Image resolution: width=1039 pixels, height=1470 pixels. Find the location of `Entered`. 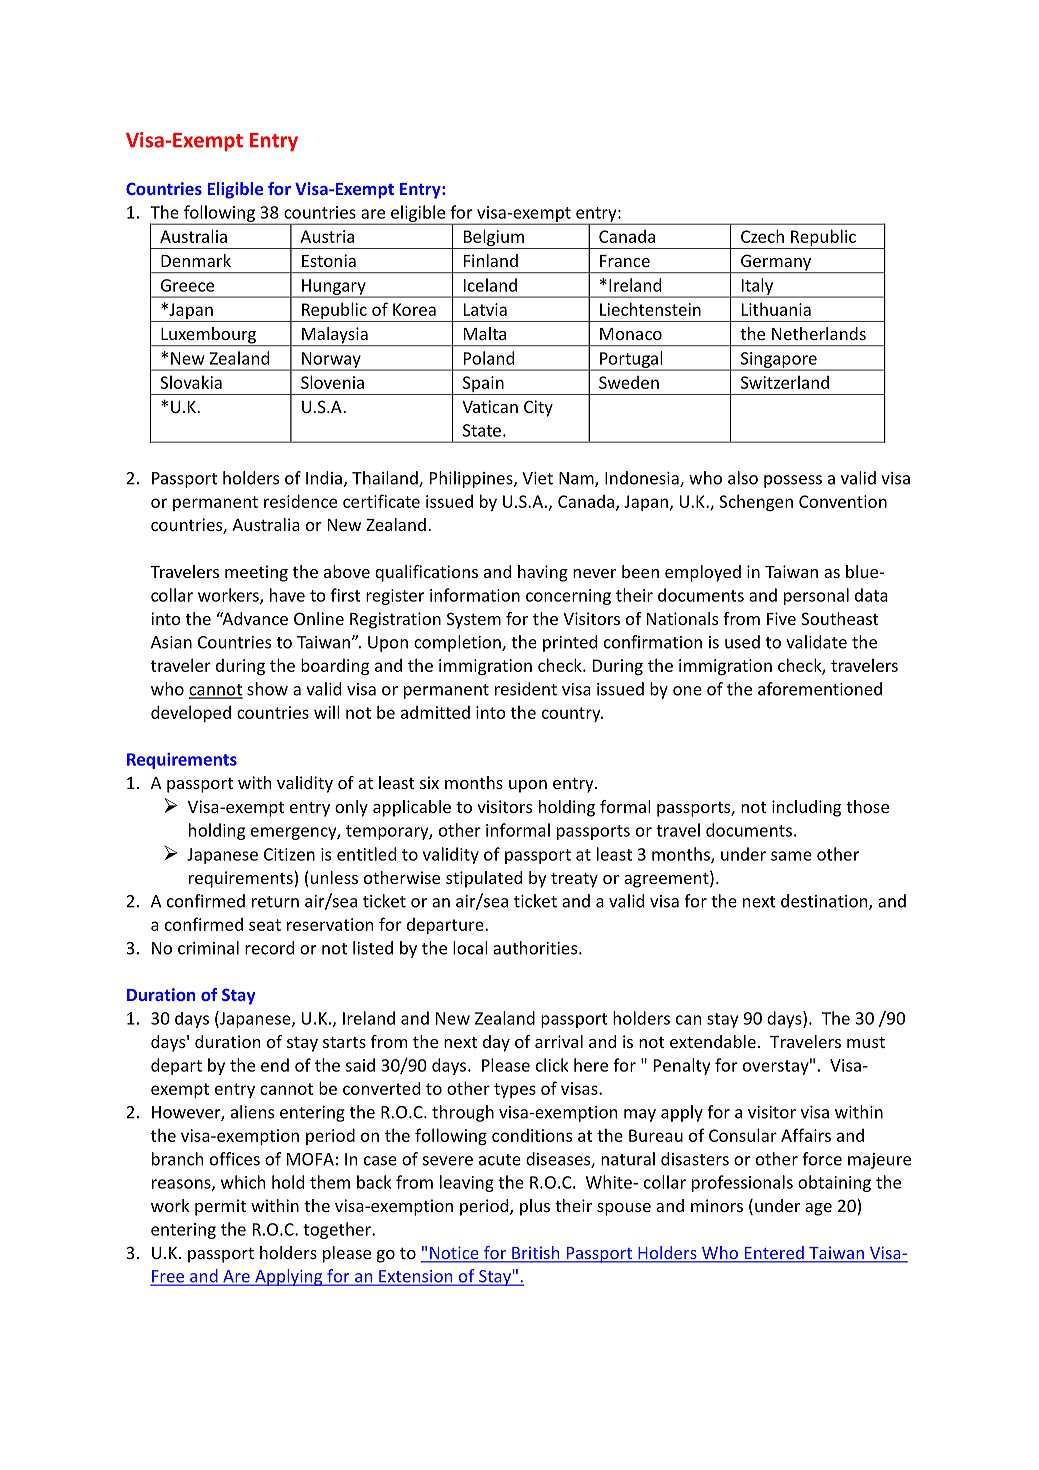

Entered is located at coordinates (774, 1254).
